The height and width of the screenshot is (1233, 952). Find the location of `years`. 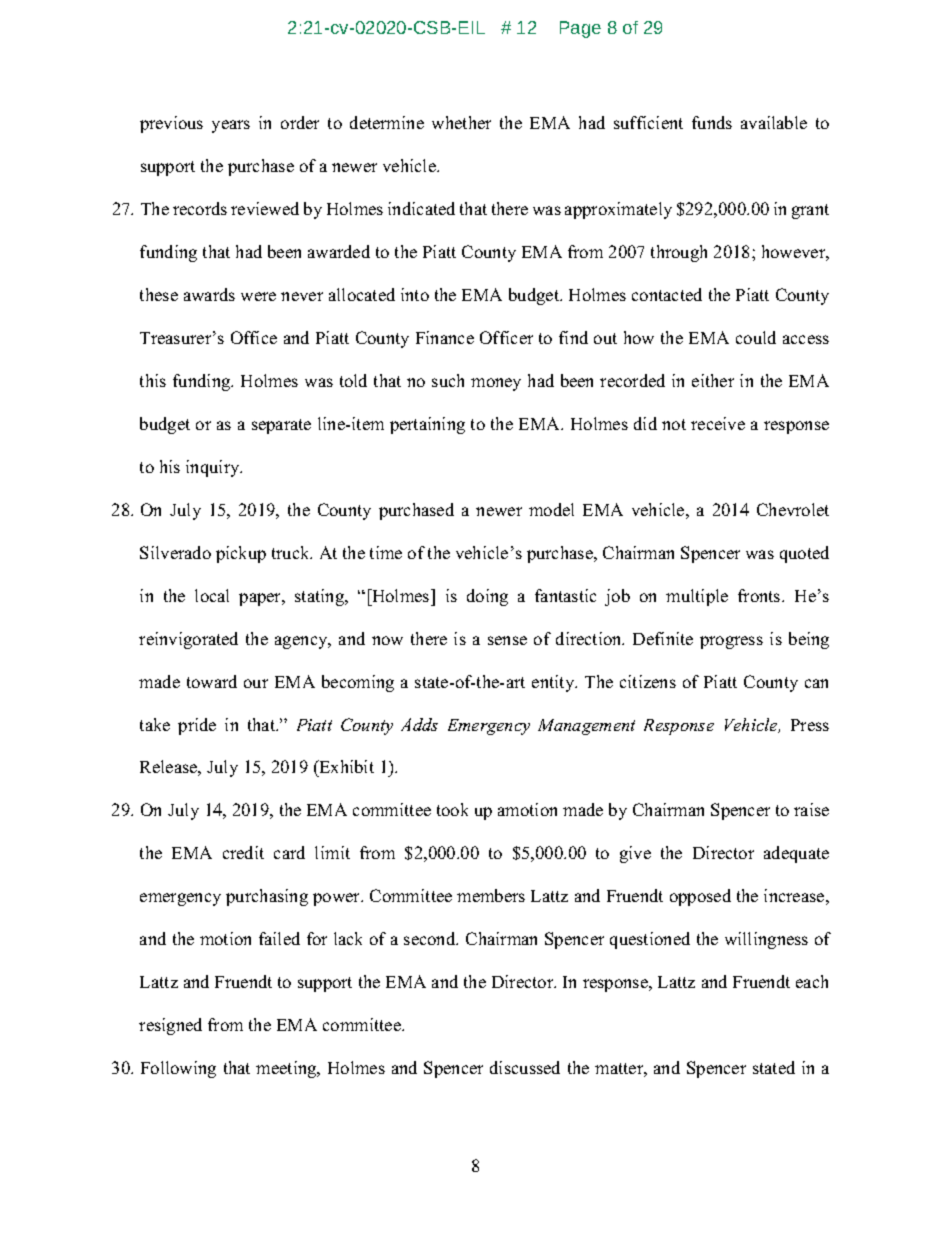

years is located at coordinates (231, 126).
